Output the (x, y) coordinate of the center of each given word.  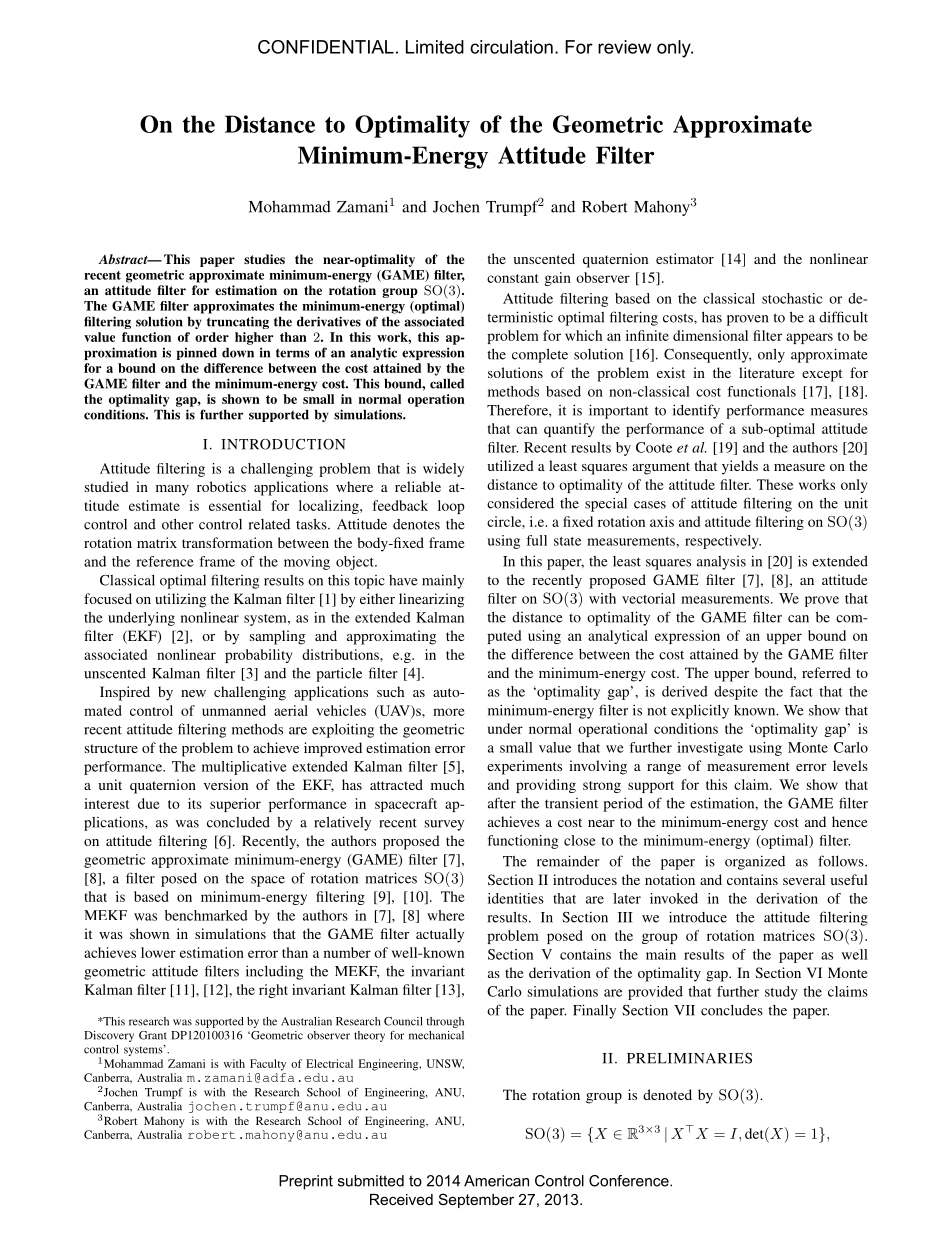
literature (766, 372)
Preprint (306, 1182)
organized (755, 862)
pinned (197, 353)
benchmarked (206, 915)
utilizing (180, 600)
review (624, 47)
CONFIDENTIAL (326, 47)
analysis (721, 563)
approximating (391, 637)
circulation (511, 47)
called (447, 384)
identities (516, 898)
